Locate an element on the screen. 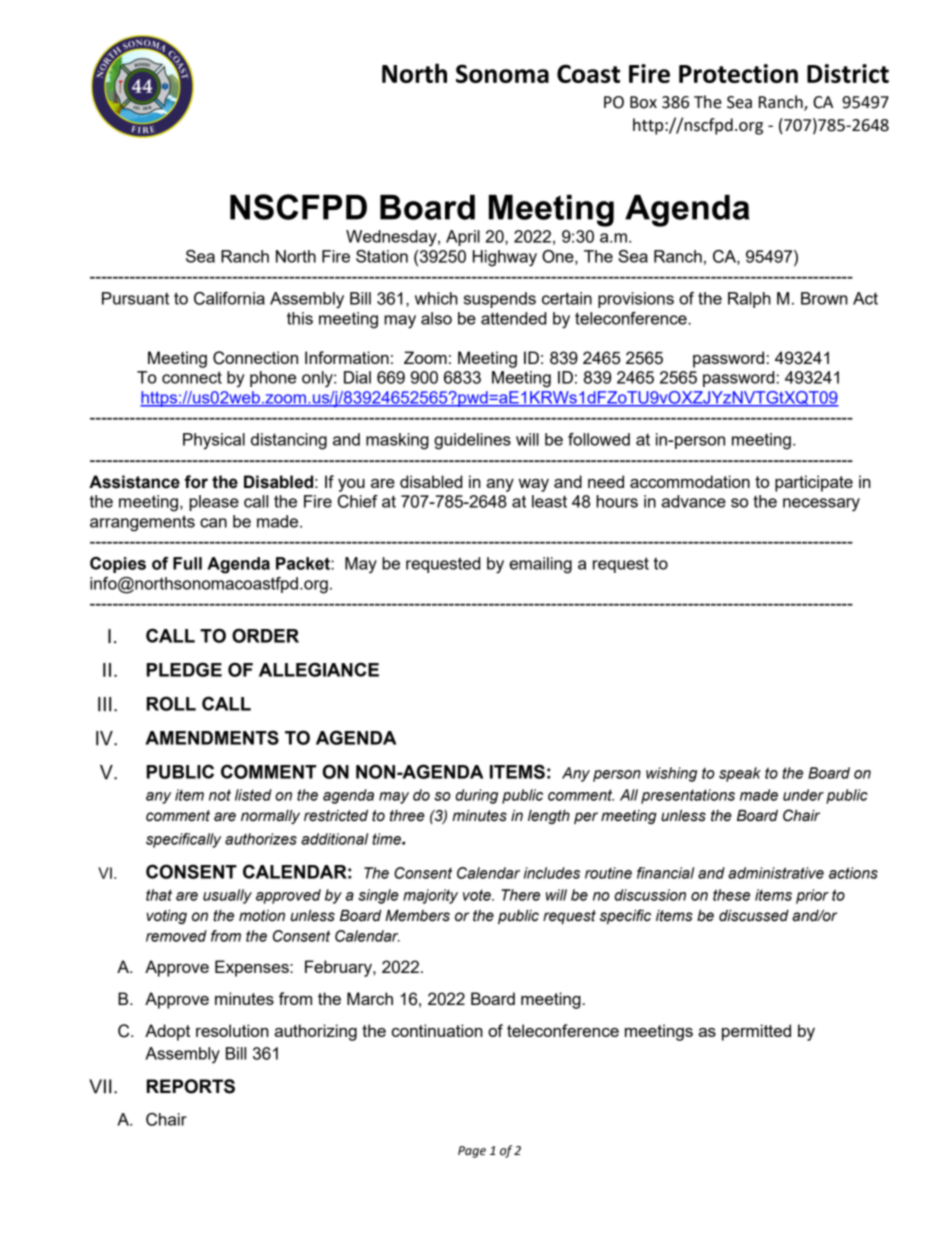  emailing is located at coordinates (540, 565).
